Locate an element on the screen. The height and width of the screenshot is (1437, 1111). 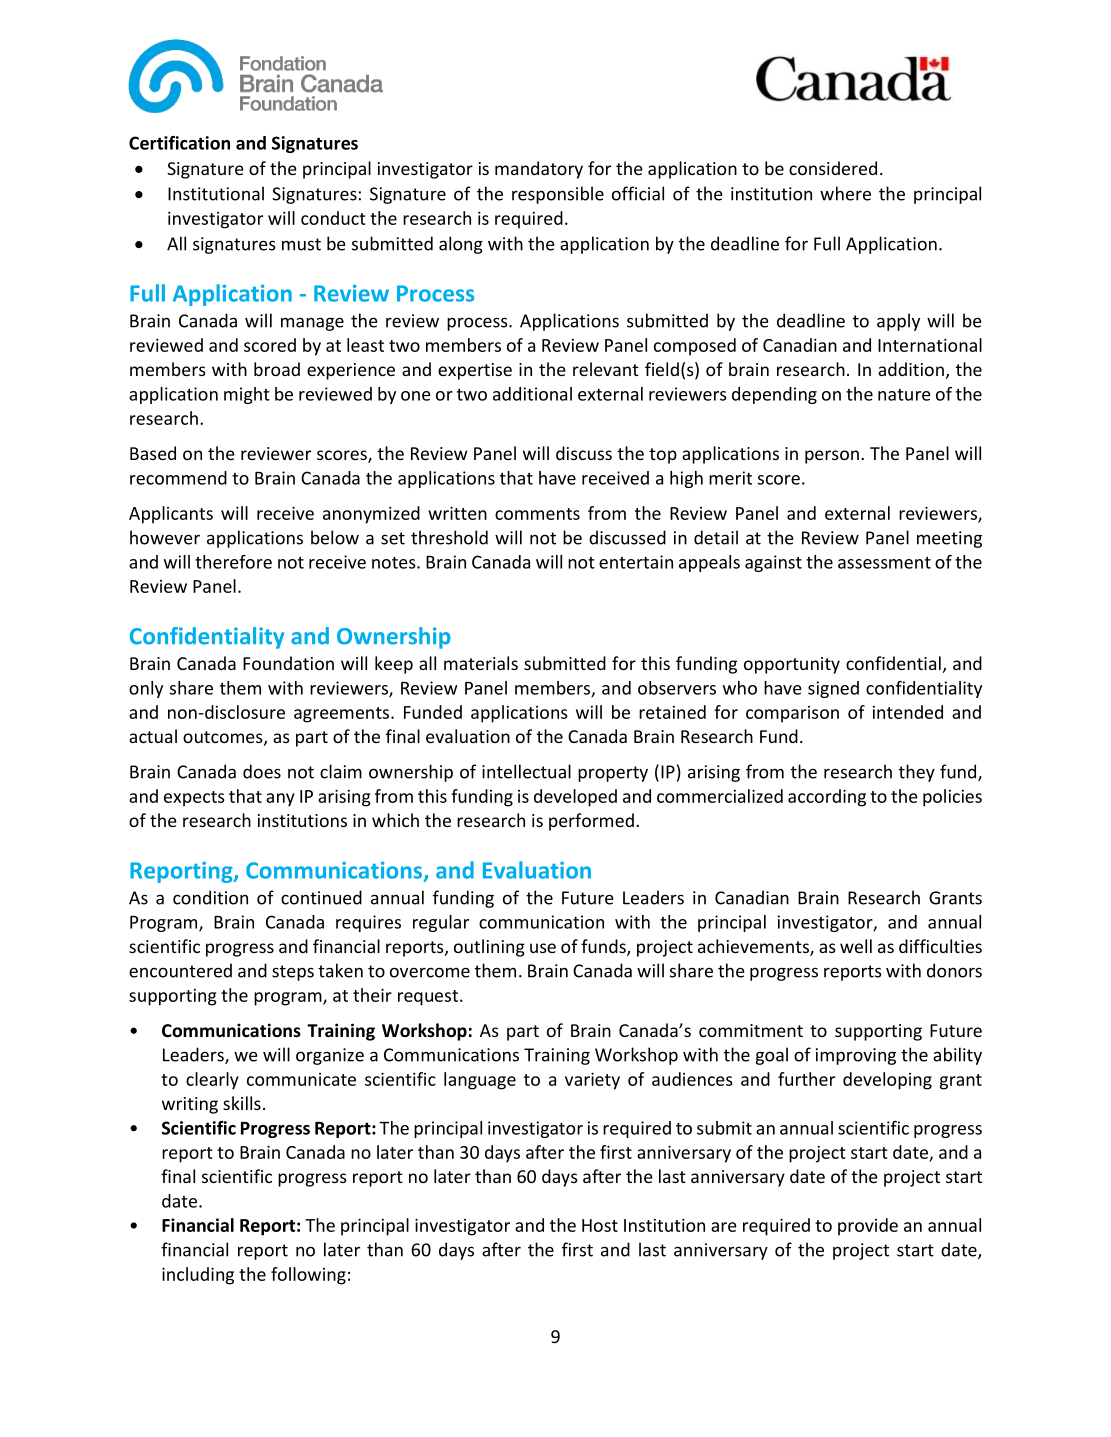
provide is located at coordinates (868, 1227).
